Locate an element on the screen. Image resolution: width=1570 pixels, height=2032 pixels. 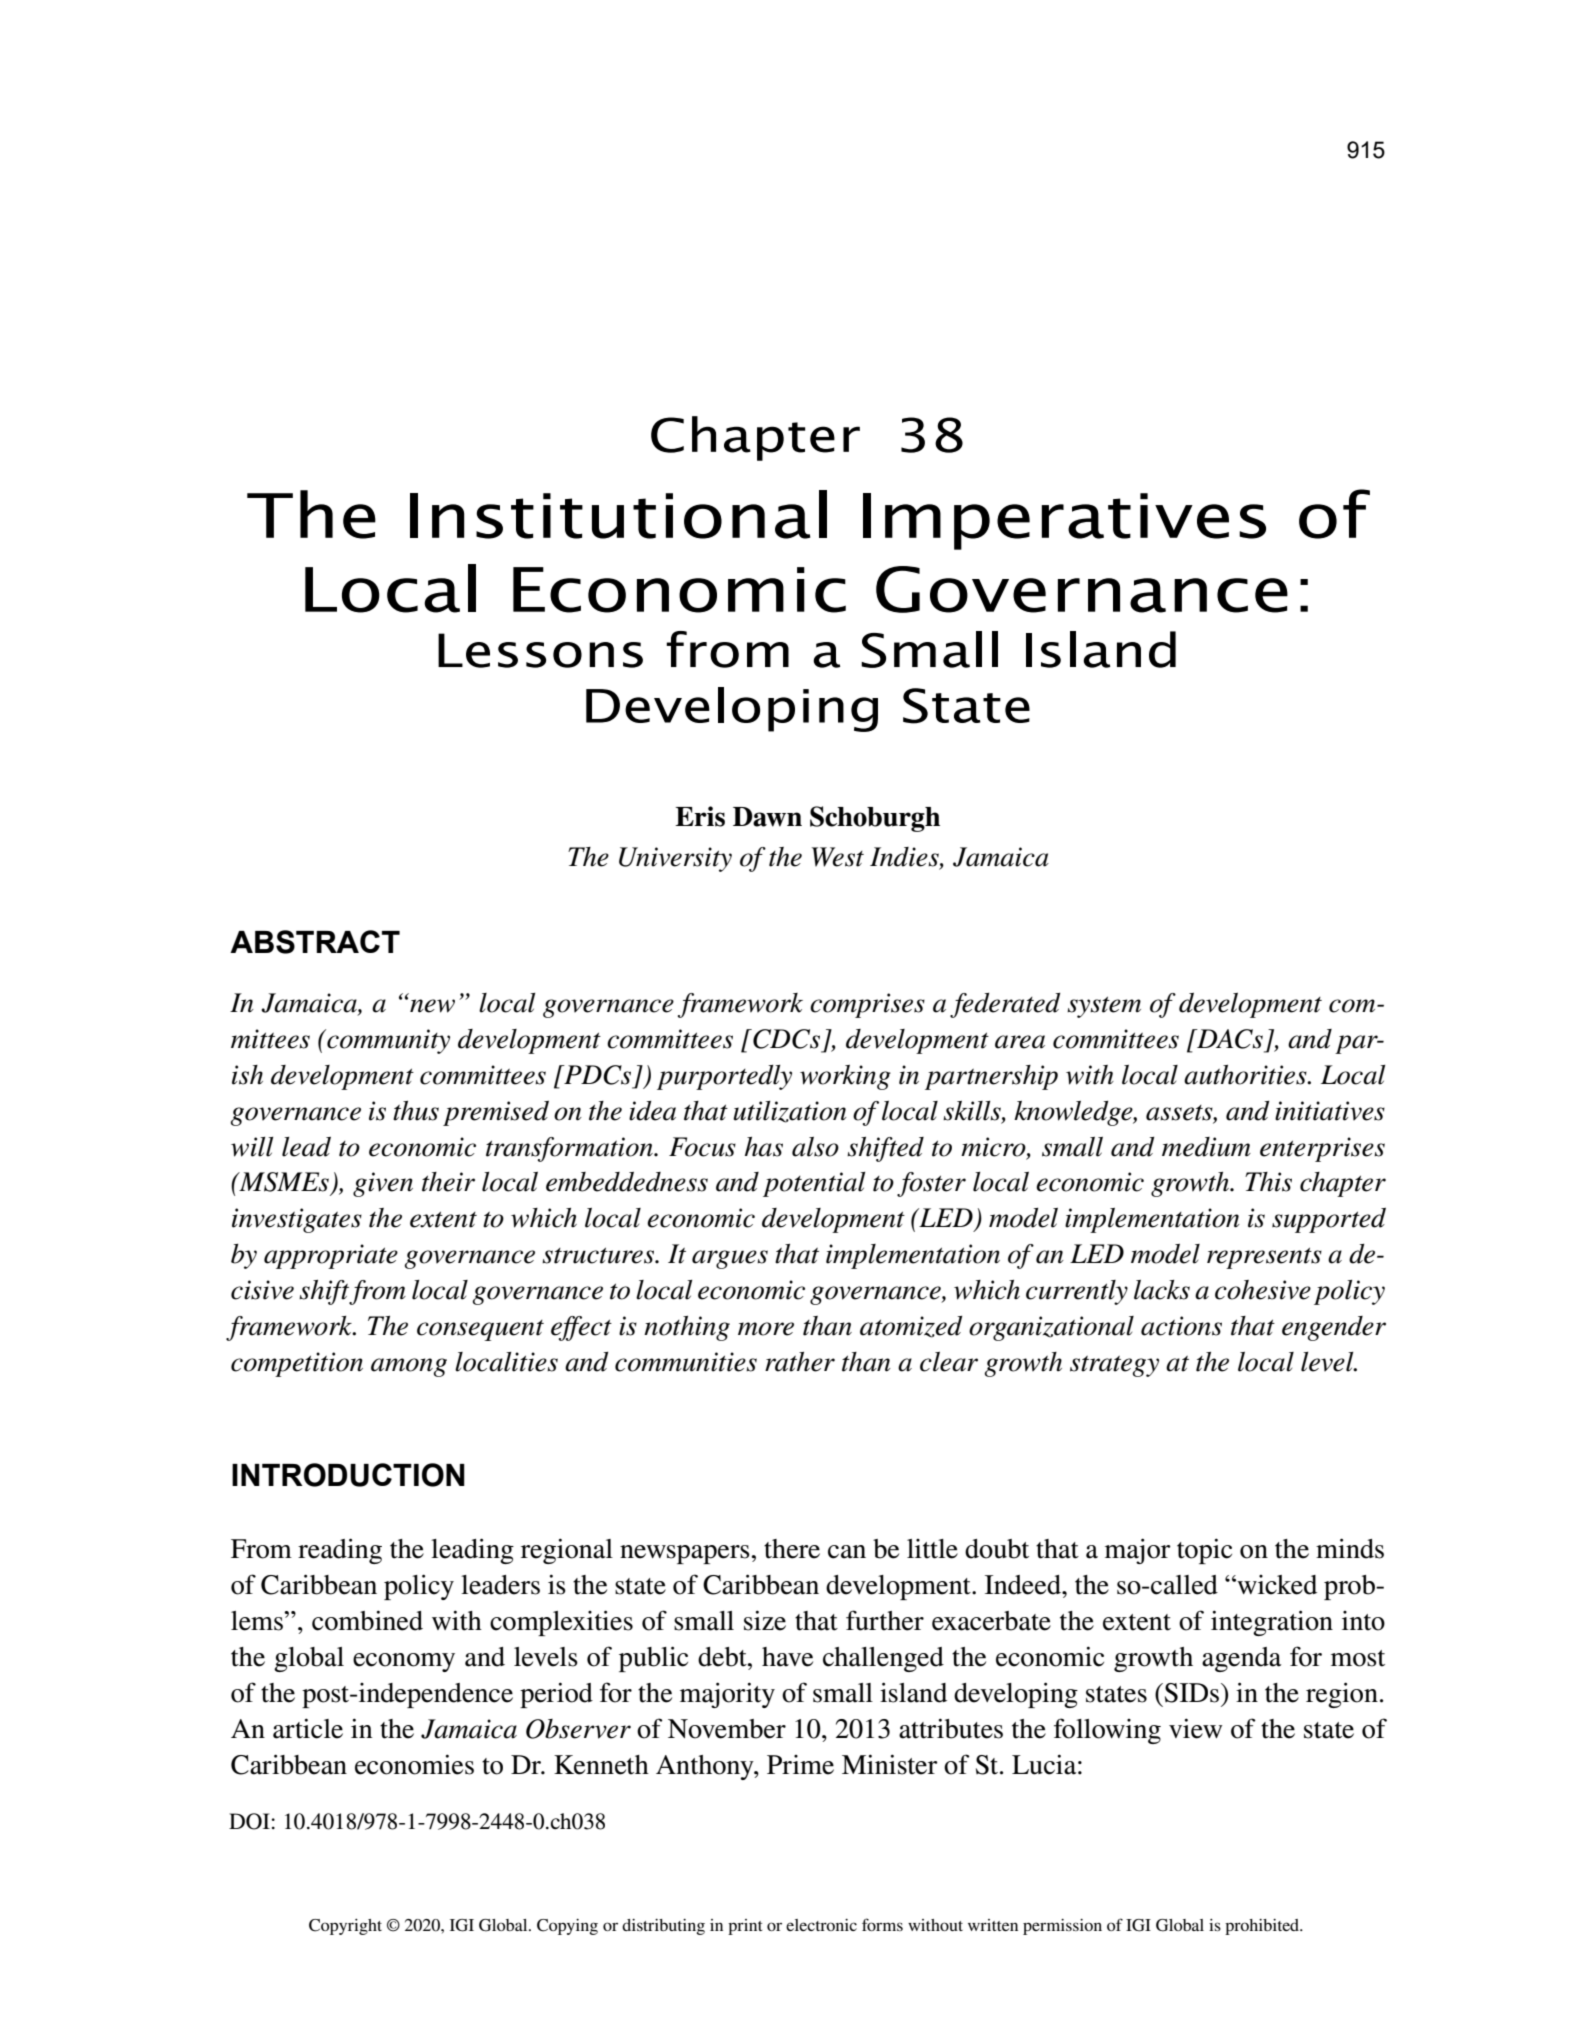
topic is located at coordinates (1204, 1551).
